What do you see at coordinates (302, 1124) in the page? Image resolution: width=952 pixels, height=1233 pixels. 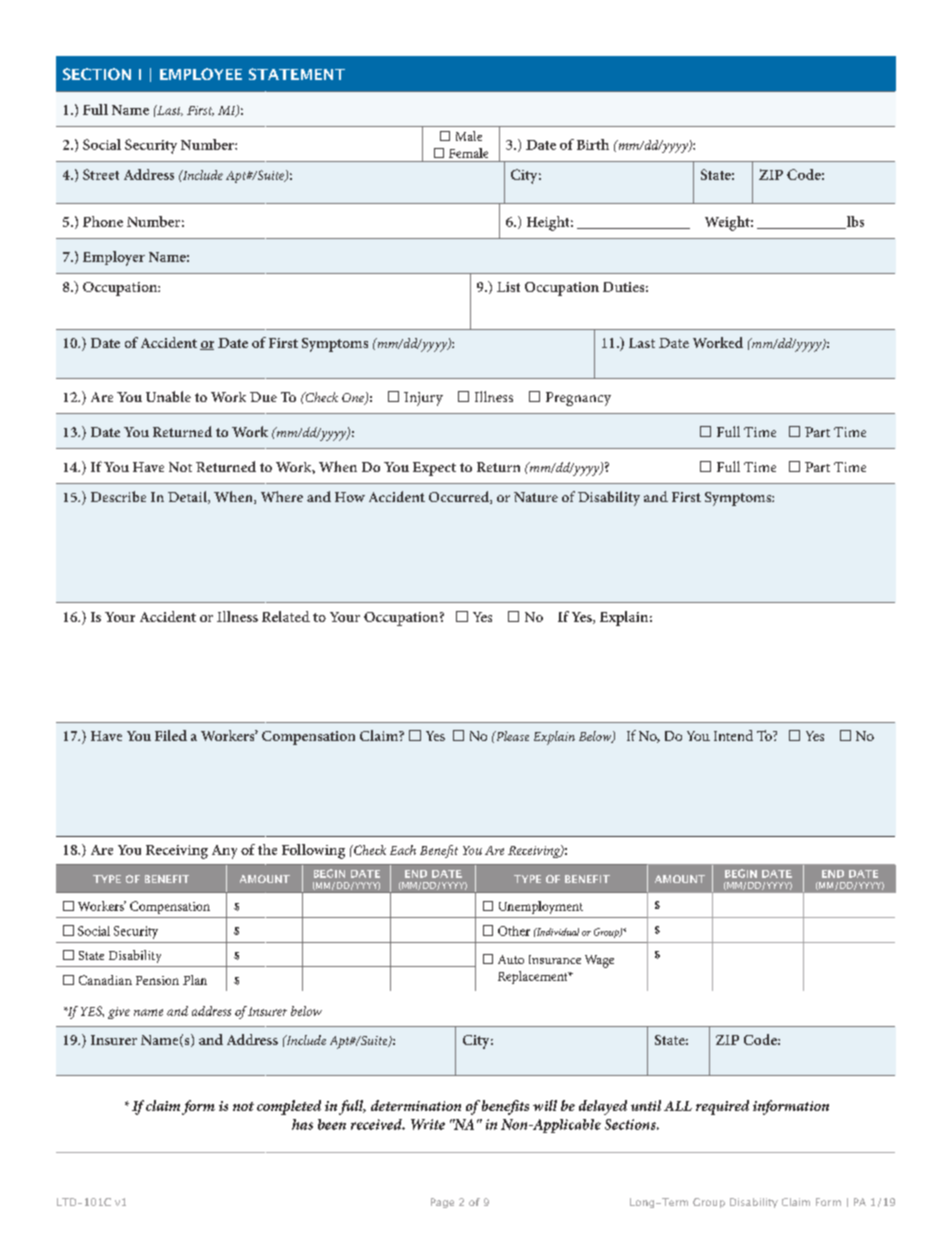 I see `has` at bounding box center [302, 1124].
